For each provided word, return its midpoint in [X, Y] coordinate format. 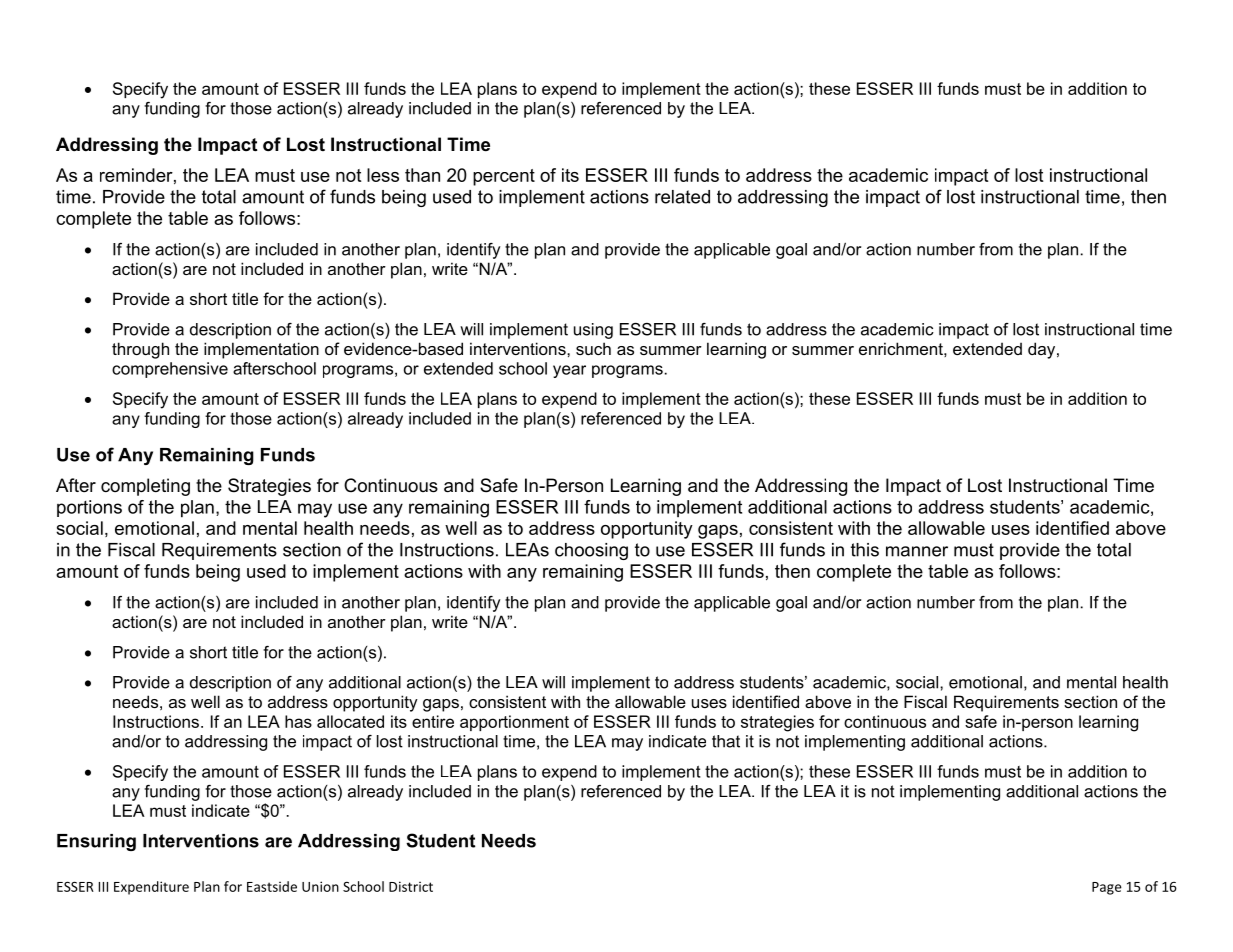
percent [504, 177]
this [865, 550]
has [298, 721]
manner [917, 551]
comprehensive [170, 370]
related [682, 197]
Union [320, 886]
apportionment [514, 723]
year [569, 371]
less [383, 175]
